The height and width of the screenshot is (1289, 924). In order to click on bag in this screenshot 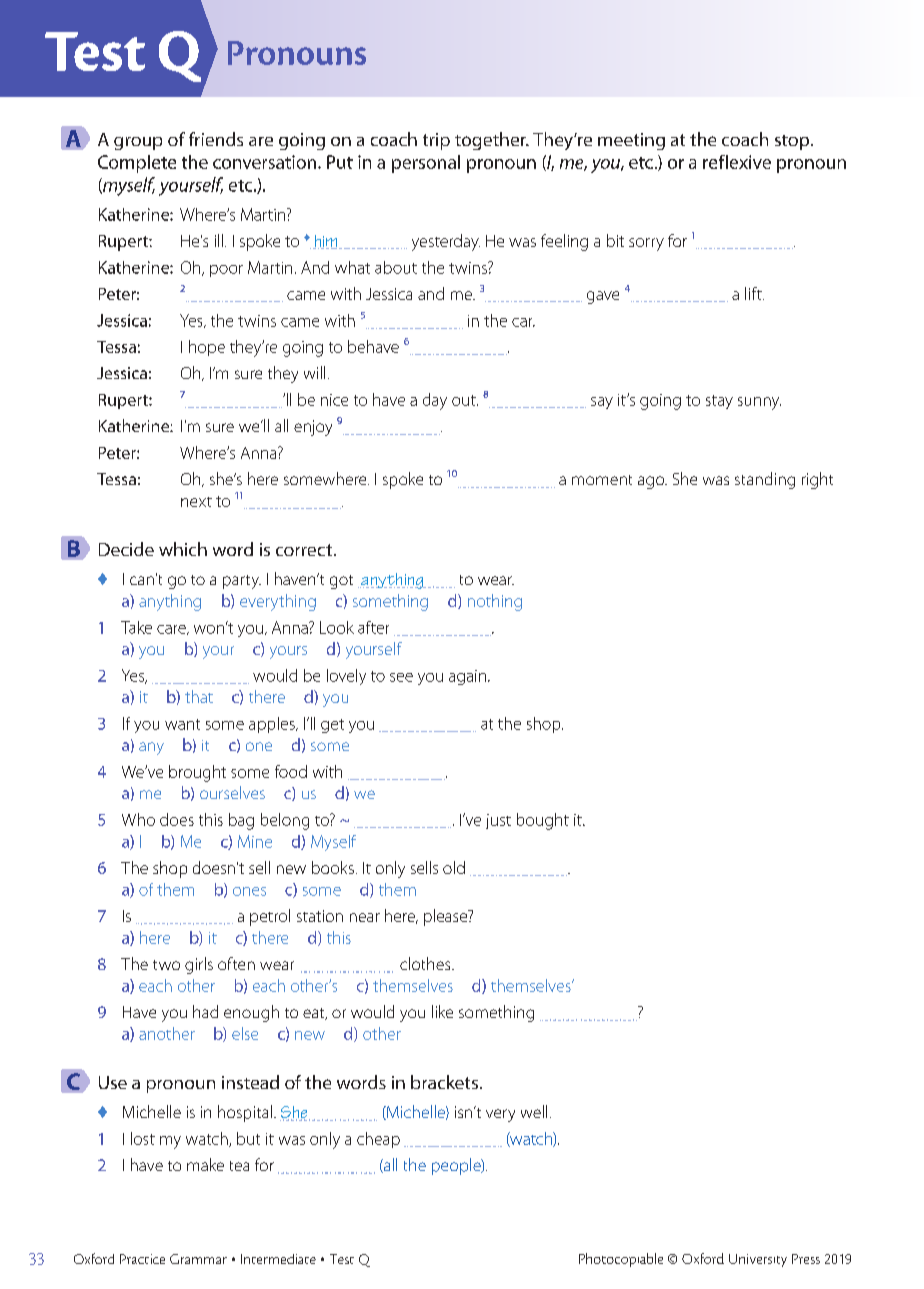, I will do `click(241, 821)`.
